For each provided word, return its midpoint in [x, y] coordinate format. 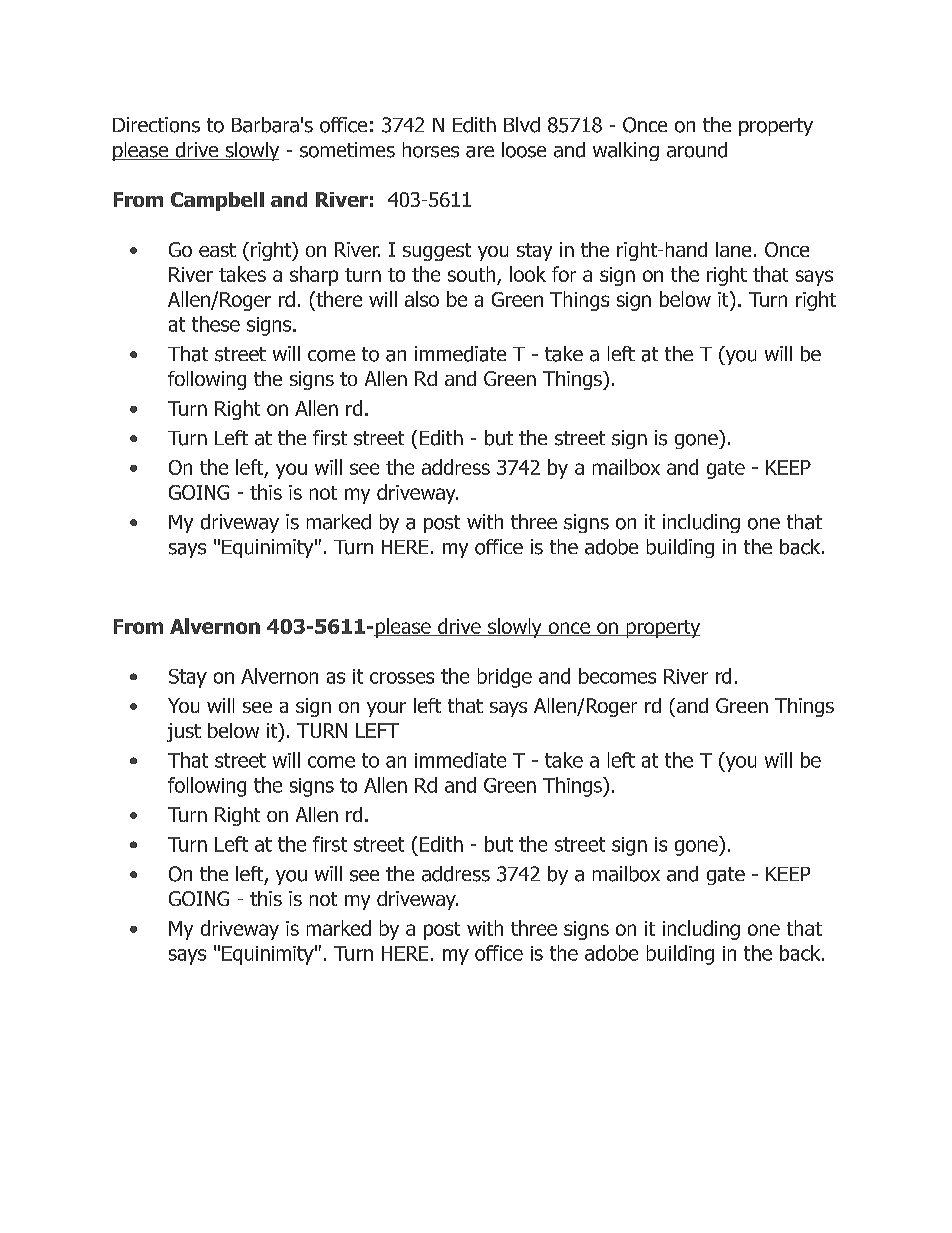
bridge [505, 678]
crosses [402, 678]
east [217, 250]
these [216, 324]
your [386, 709]
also [422, 299]
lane [733, 249]
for [564, 274]
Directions [156, 125]
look [528, 274]
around [697, 150]
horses [431, 150]
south [473, 275]
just [184, 732]
